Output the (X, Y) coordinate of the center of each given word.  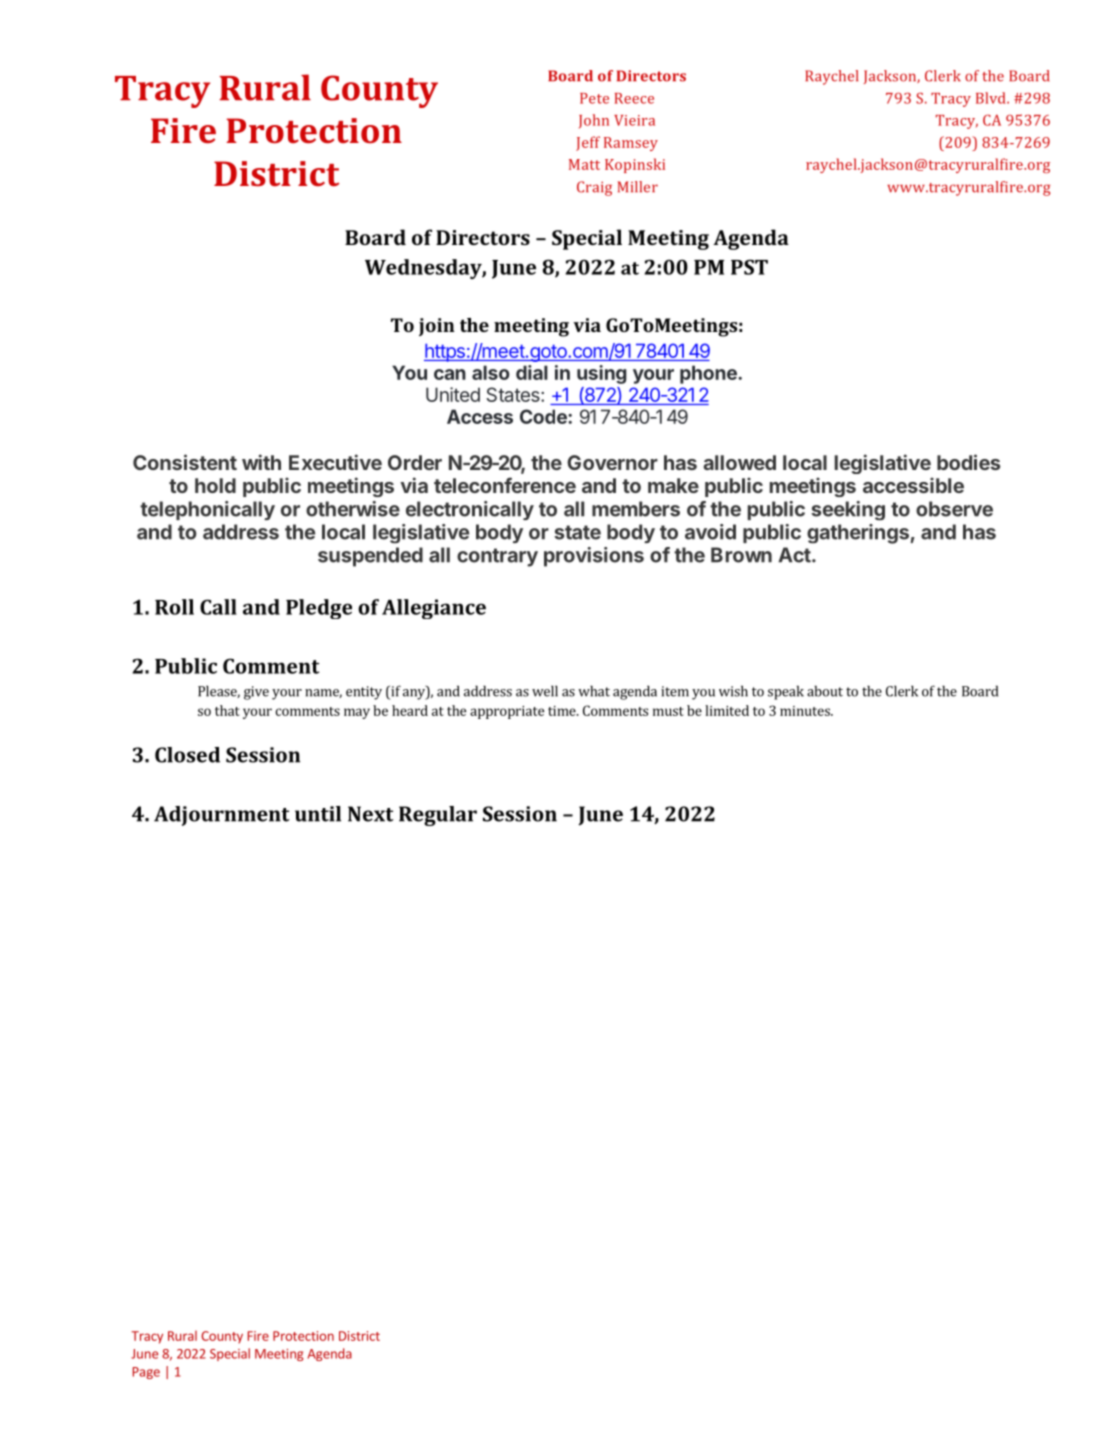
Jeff (588, 143)
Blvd (992, 98)
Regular (438, 816)
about (825, 691)
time (563, 711)
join (437, 327)
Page (146, 1373)
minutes (806, 711)
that (227, 710)
